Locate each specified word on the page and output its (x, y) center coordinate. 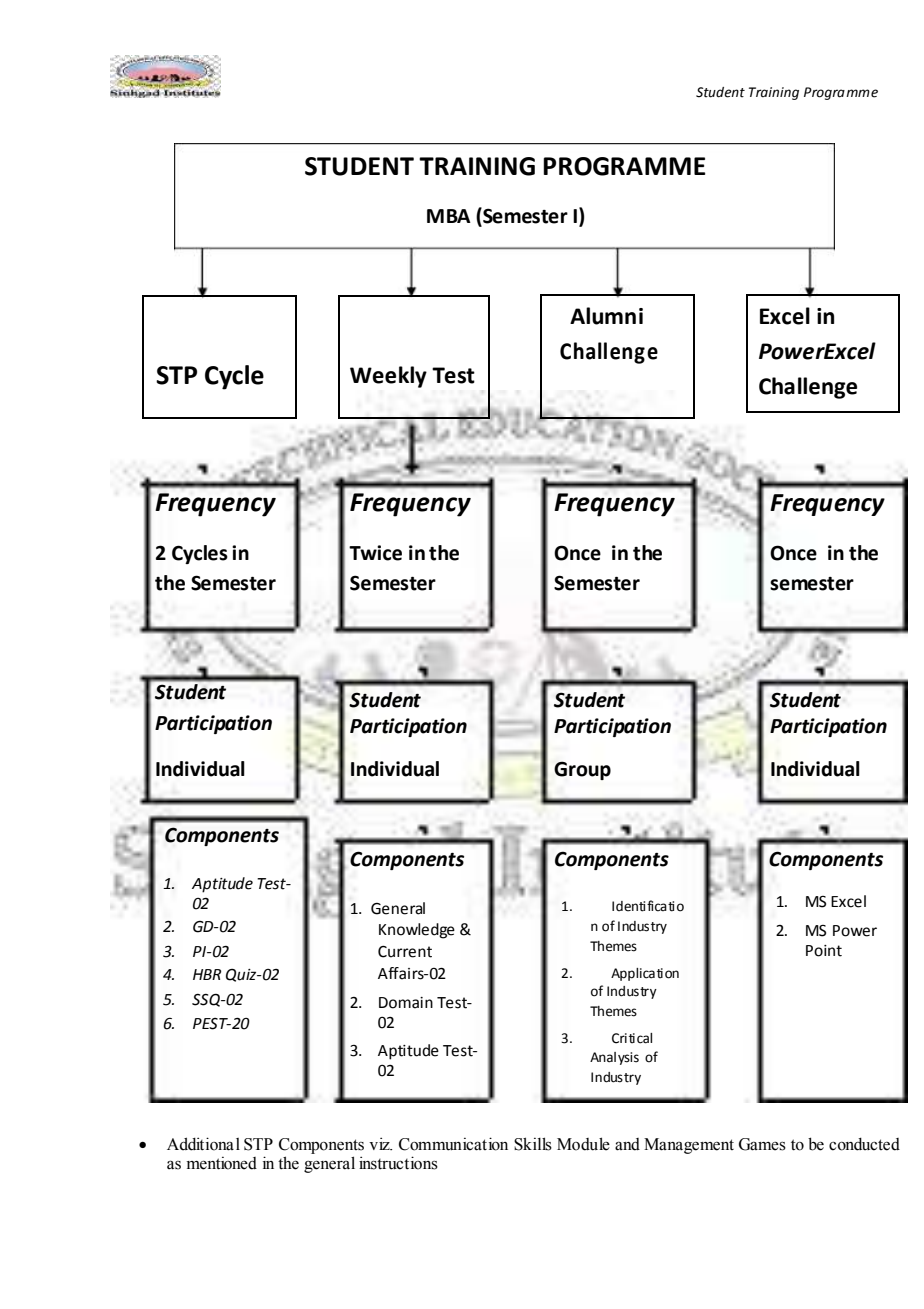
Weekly (388, 377)
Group (582, 770)
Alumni (606, 316)
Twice (375, 553)
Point (824, 951)
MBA (449, 216)
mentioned (222, 1163)
